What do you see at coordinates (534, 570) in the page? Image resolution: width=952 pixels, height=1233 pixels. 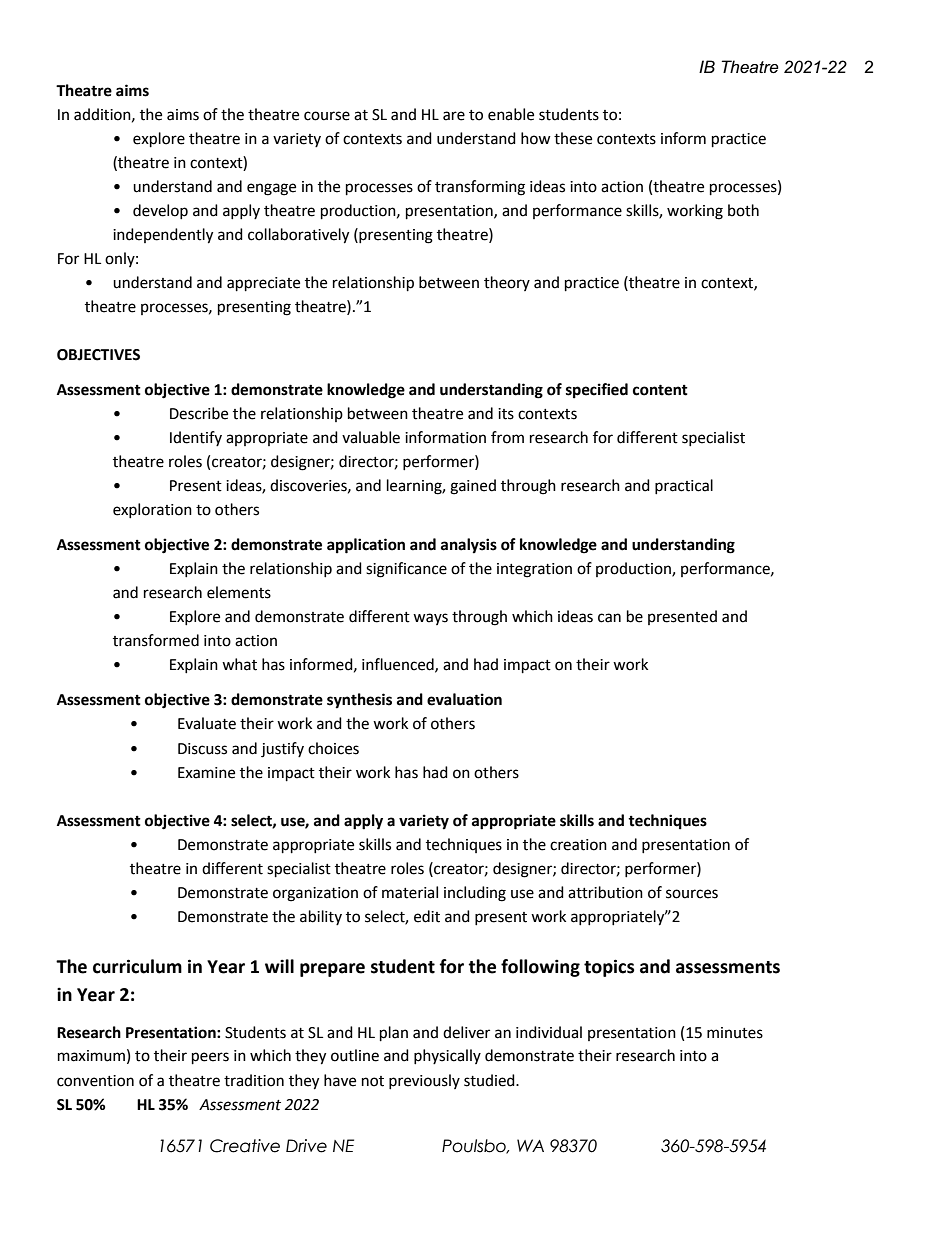 I see `integration` at bounding box center [534, 570].
